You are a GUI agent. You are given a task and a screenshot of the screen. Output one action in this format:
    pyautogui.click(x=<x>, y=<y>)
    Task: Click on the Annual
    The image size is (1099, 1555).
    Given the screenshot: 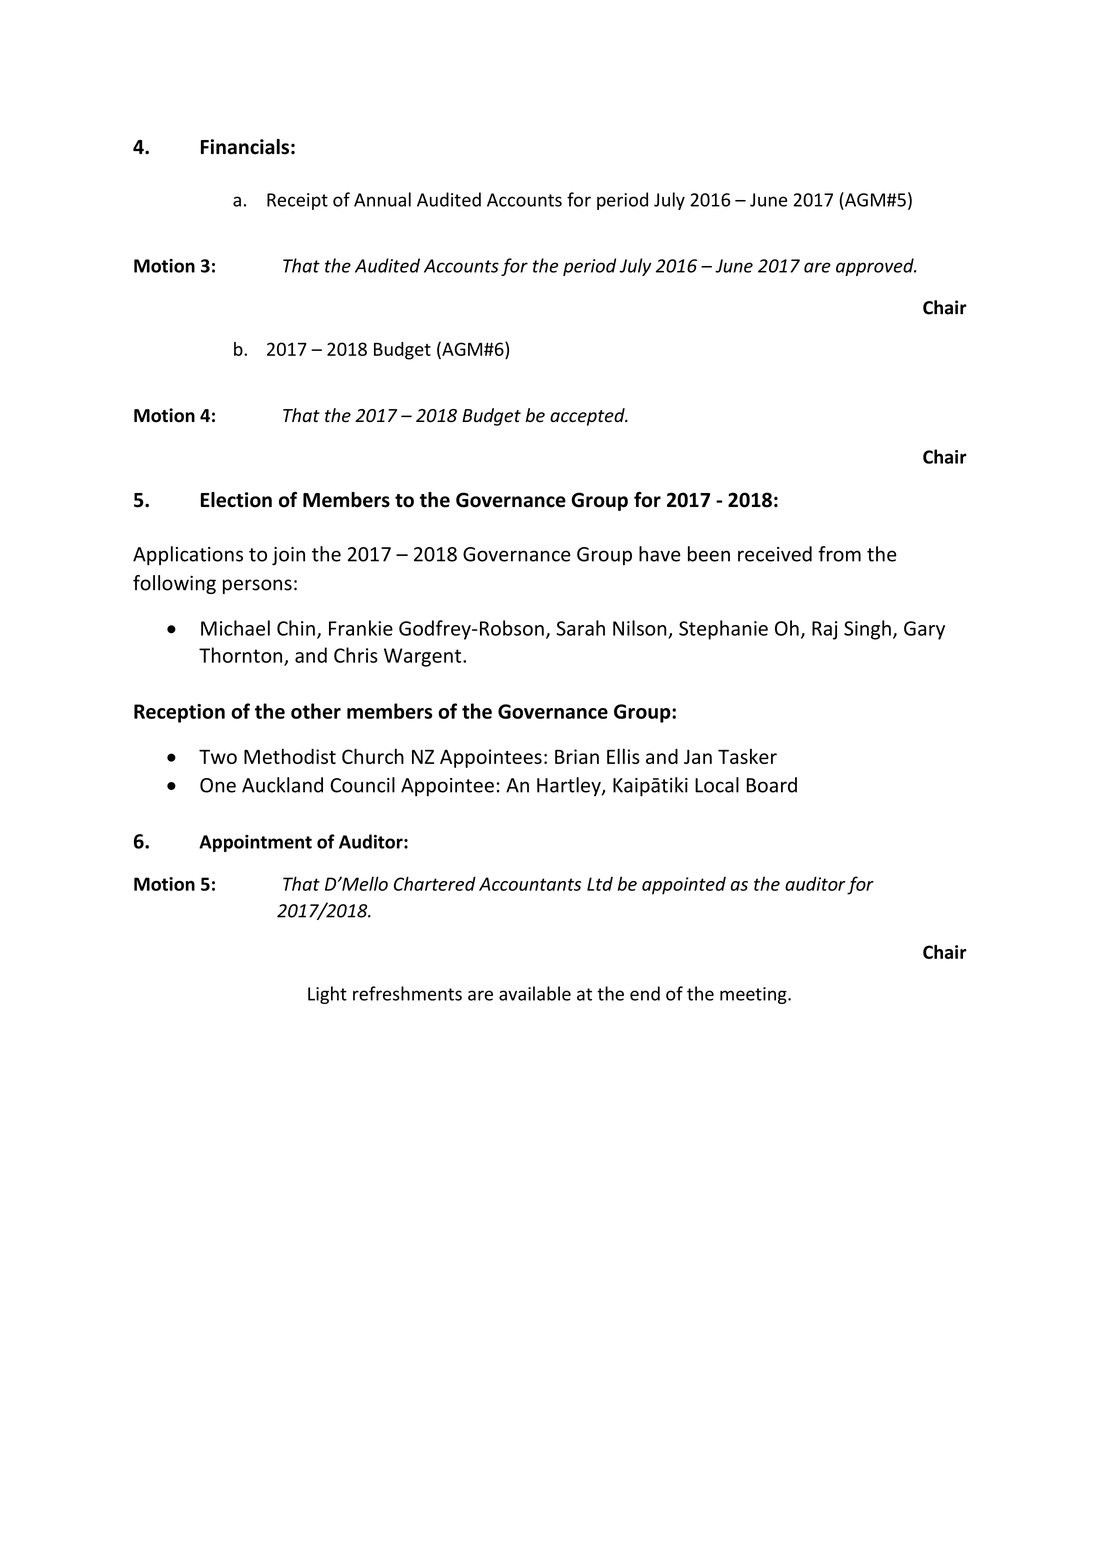 What is the action you would take?
    pyautogui.click(x=382, y=199)
